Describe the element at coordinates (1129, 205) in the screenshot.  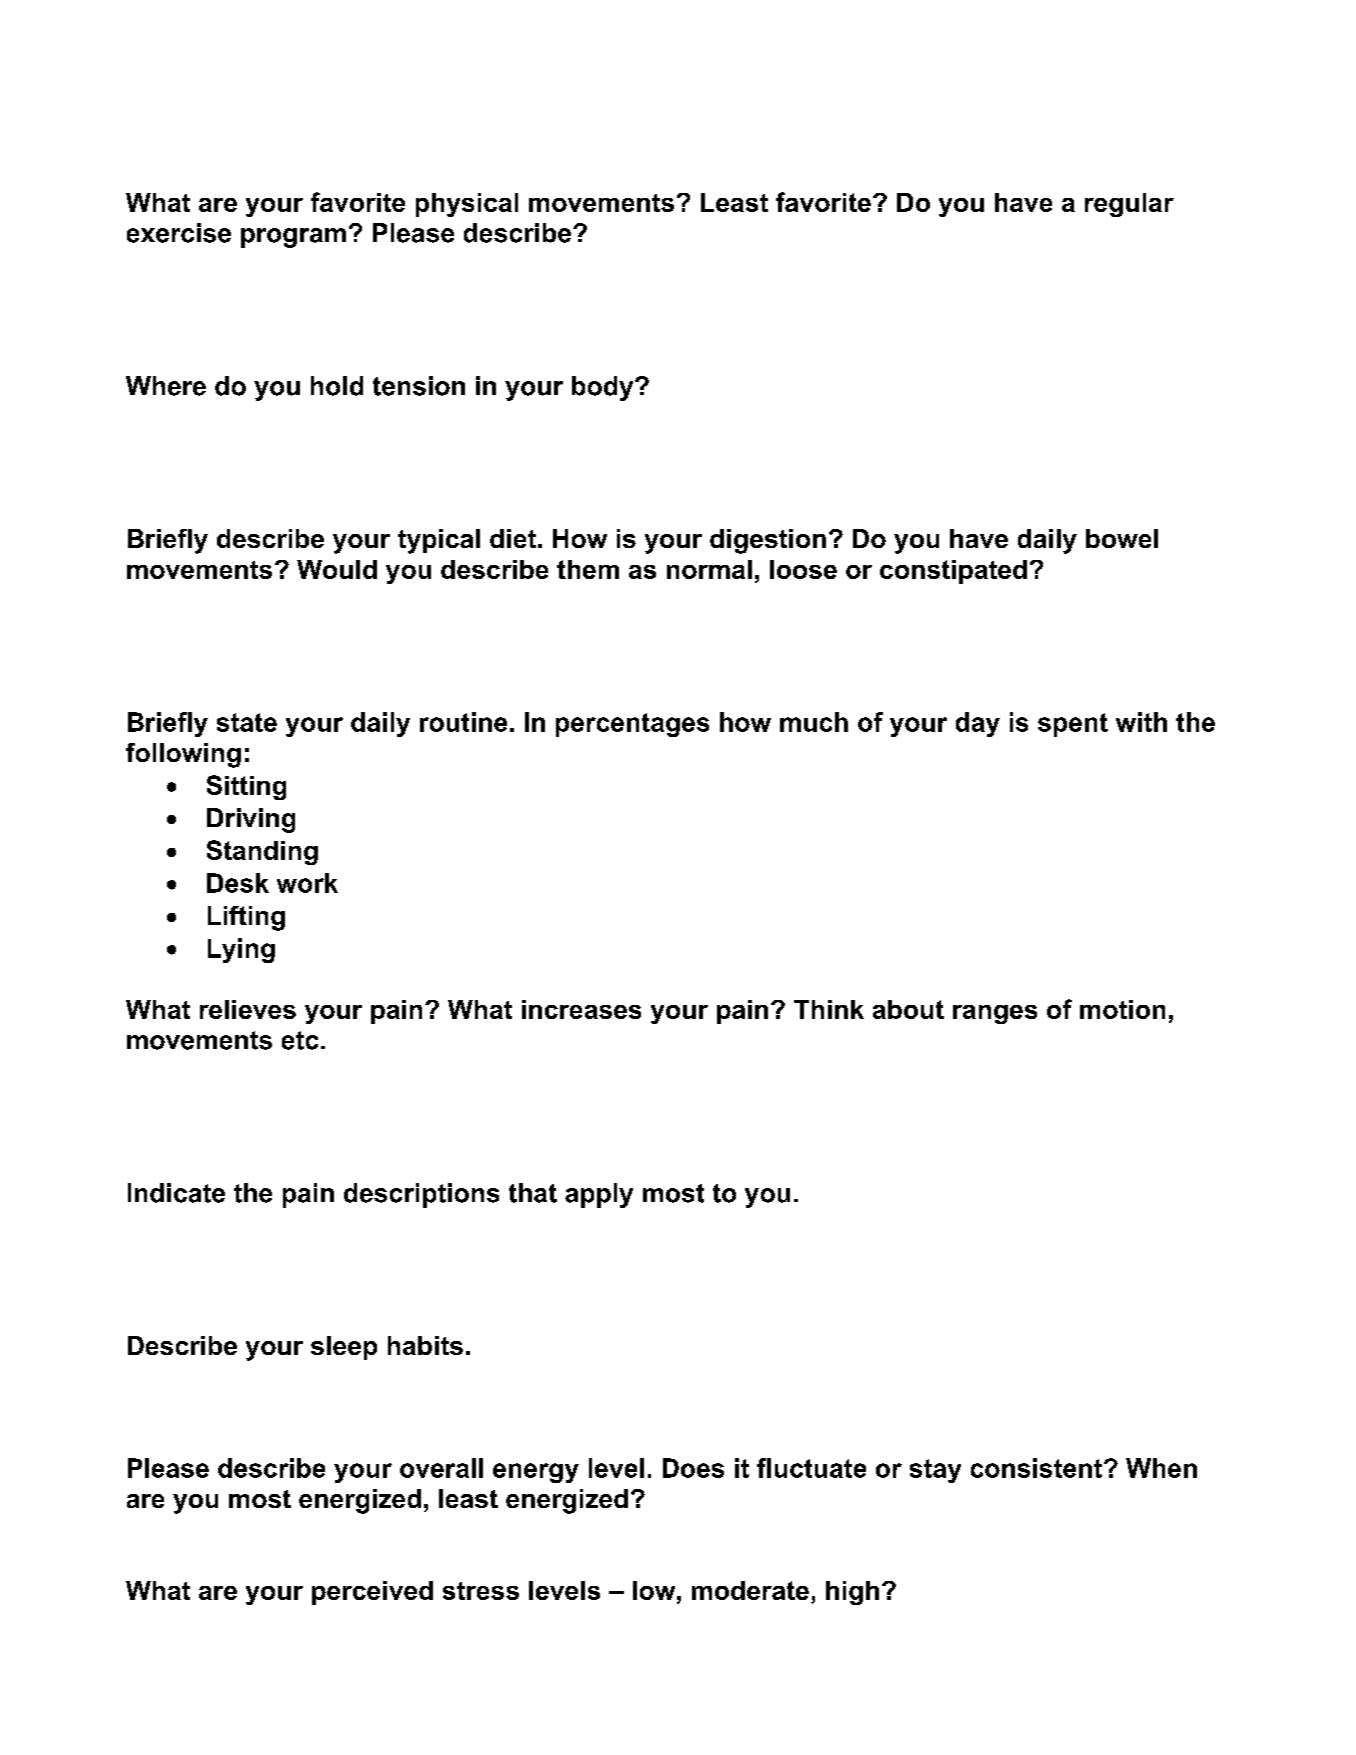
I see `regular` at that location.
